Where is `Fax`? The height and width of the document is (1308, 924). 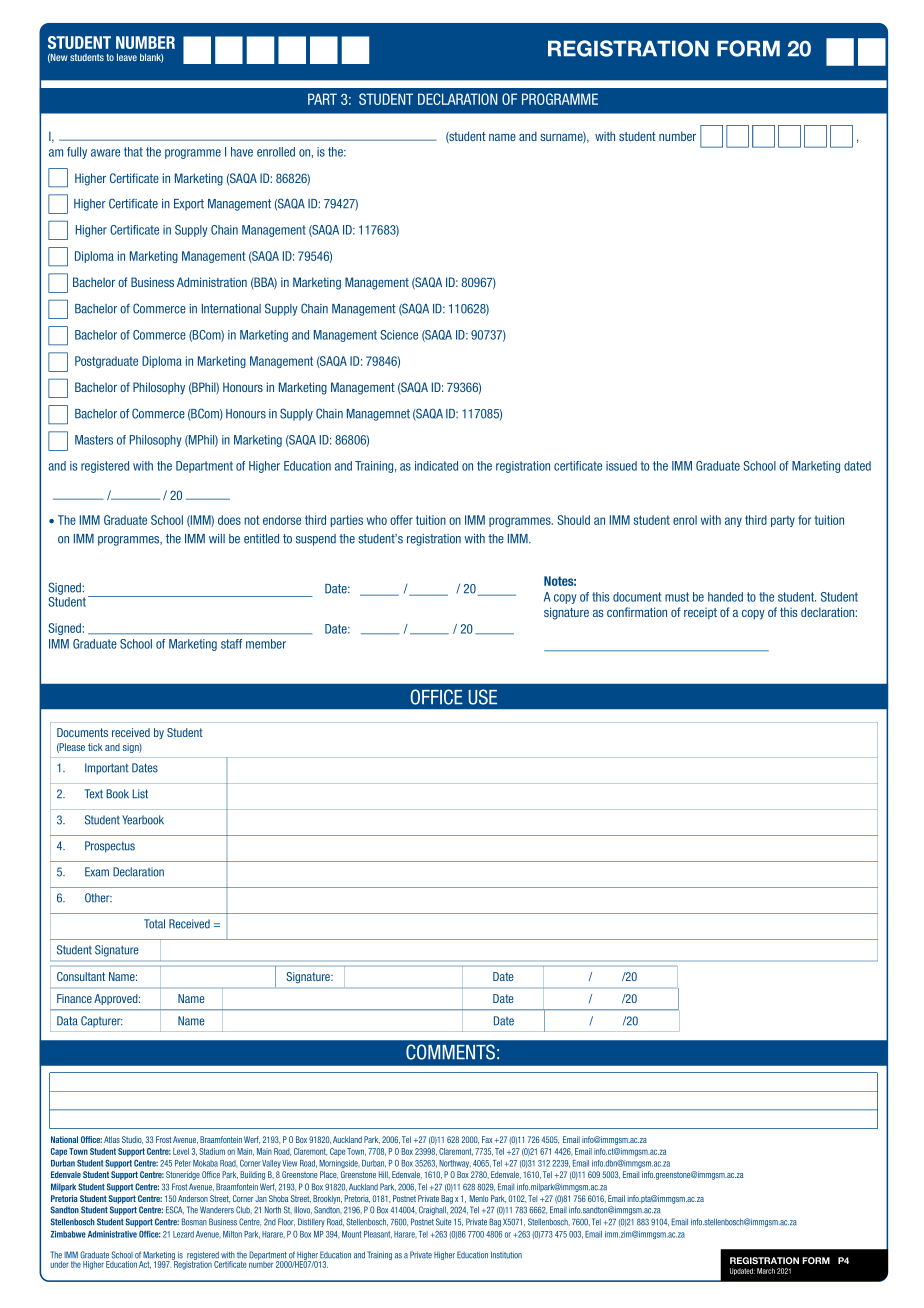
Fax is located at coordinates (487, 1139).
